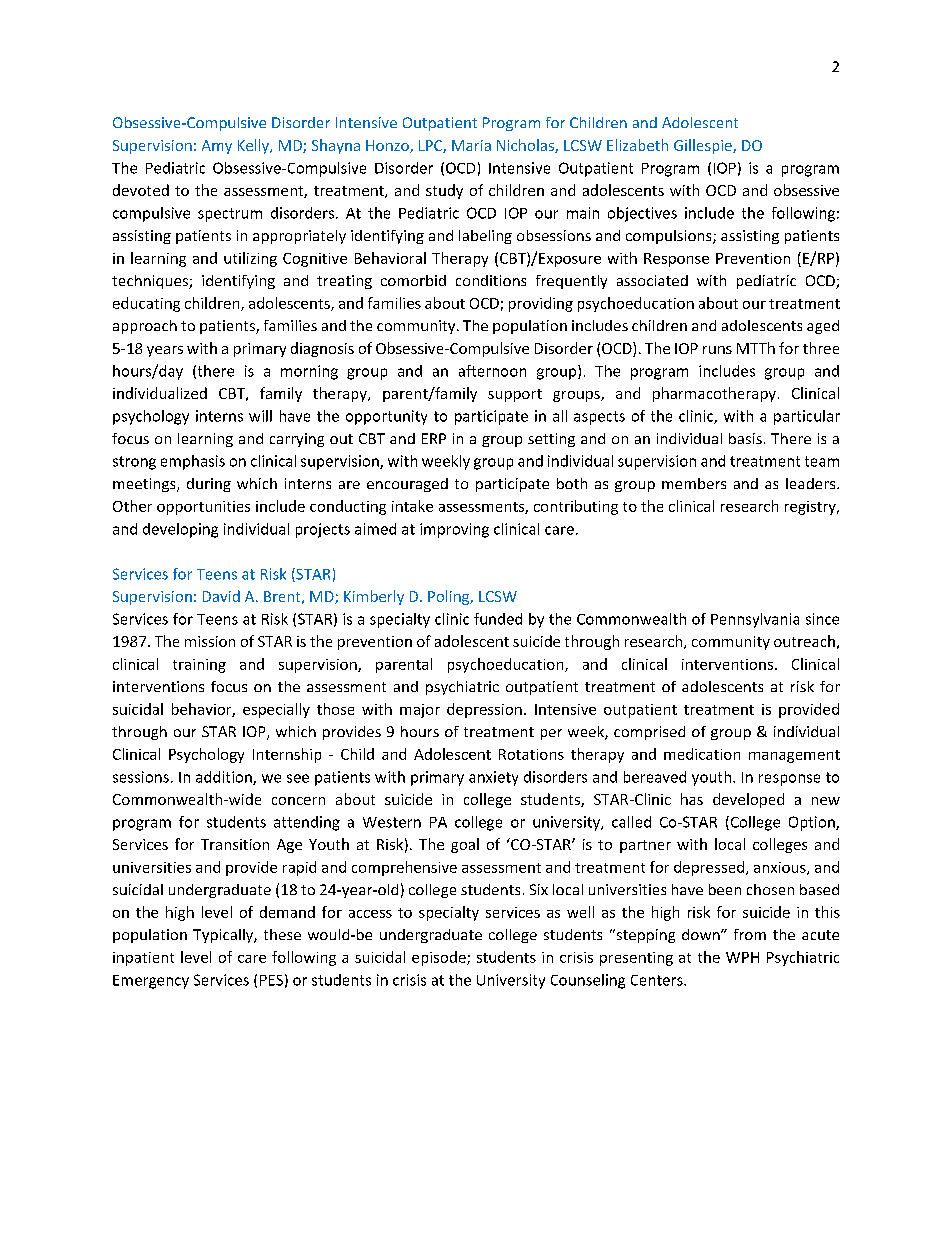 The width and height of the screenshot is (952, 1233). I want to click on David, so click(221, 596).
